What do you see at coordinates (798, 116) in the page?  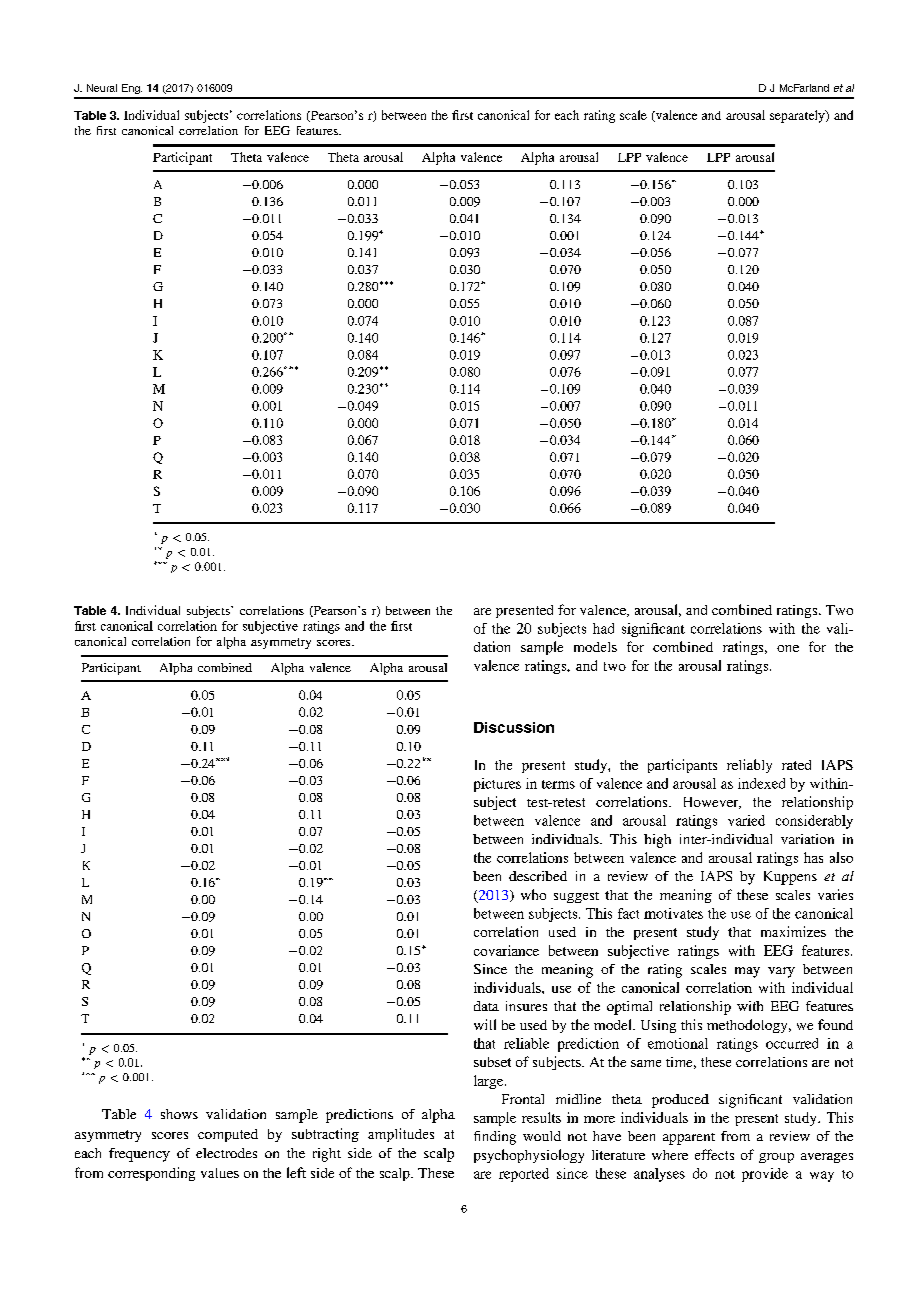 I see `separately` at bounding box center [798, 116].
